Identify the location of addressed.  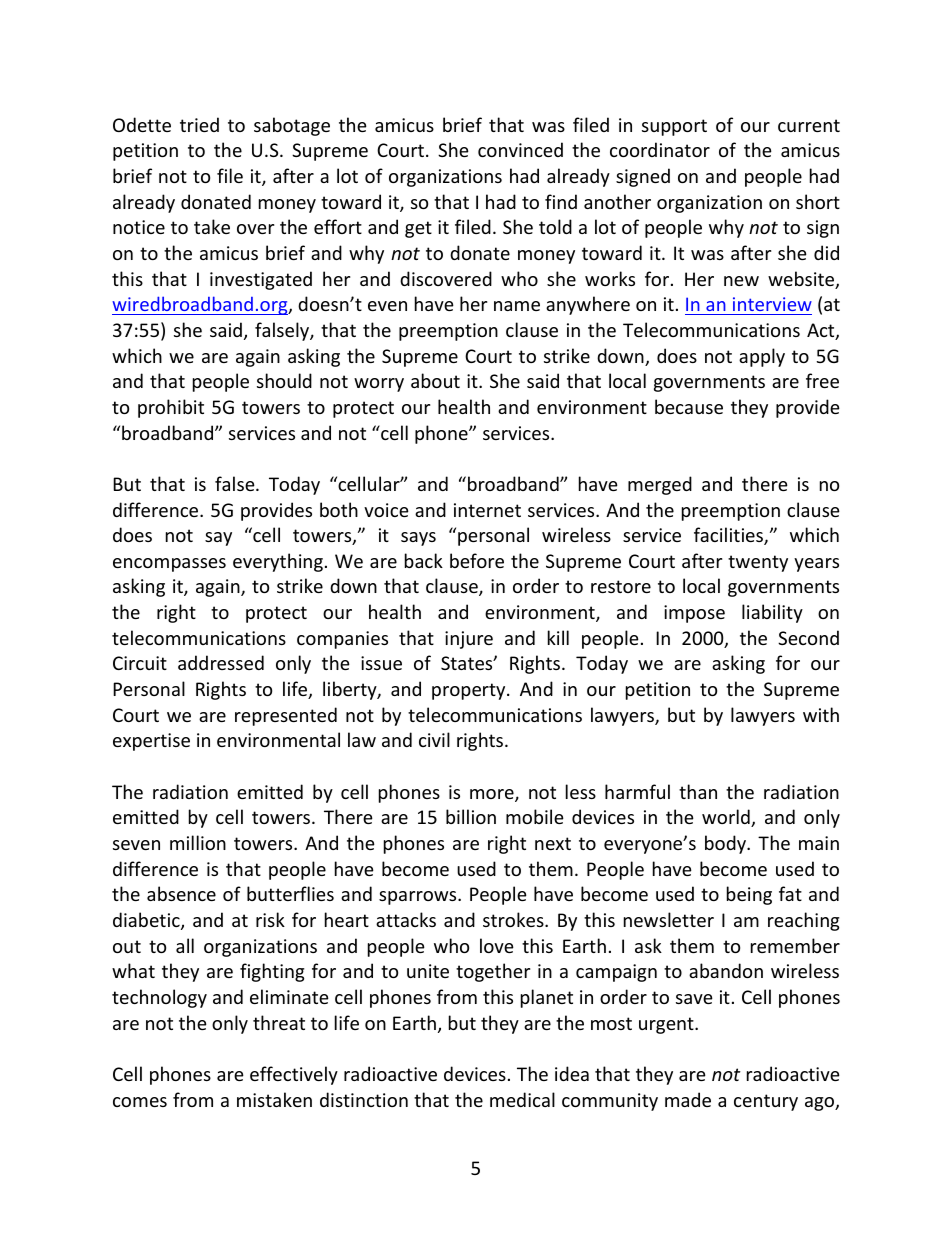
(221, 662).
